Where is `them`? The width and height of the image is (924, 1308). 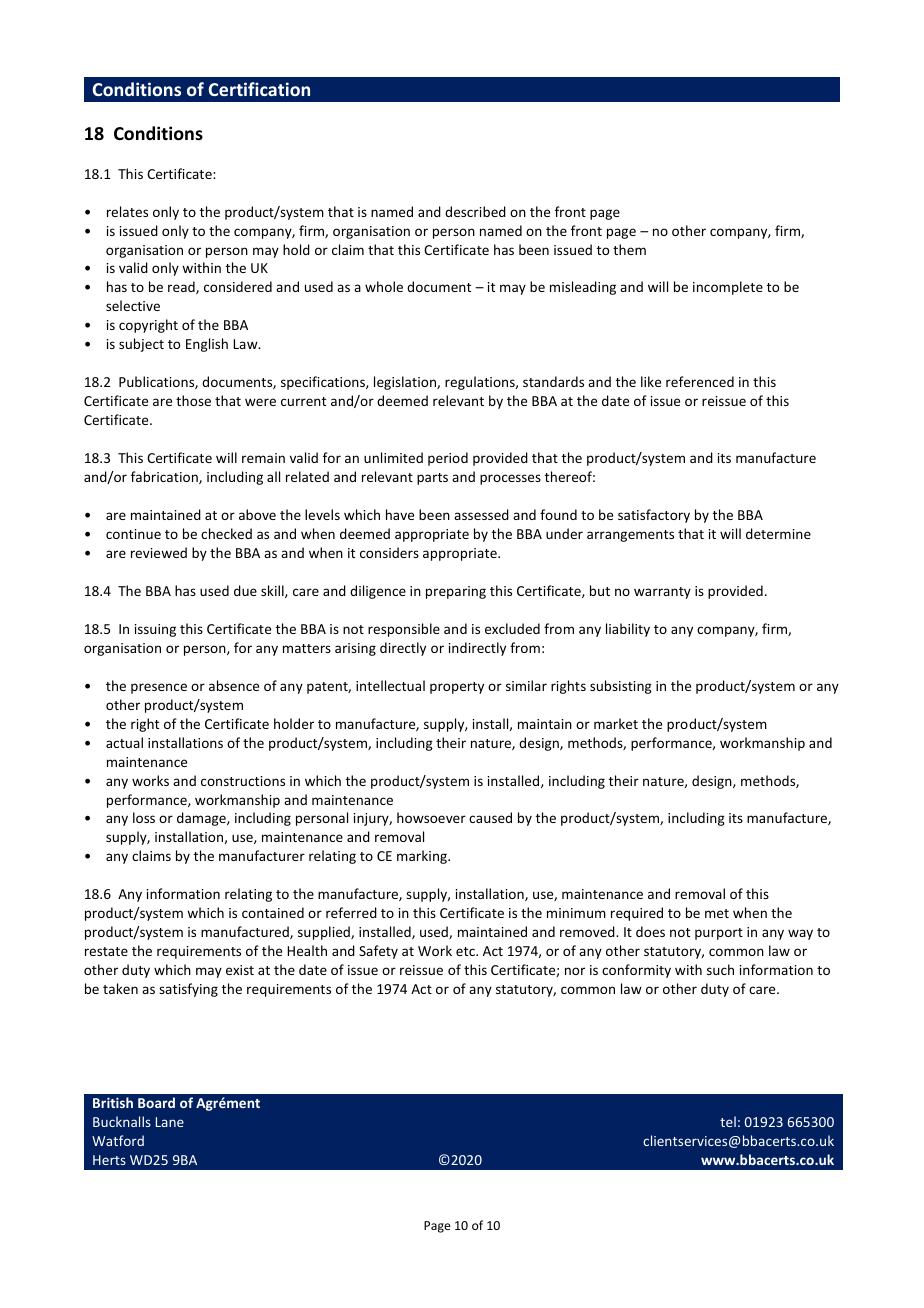
them is located at coordinates (629, 249).
